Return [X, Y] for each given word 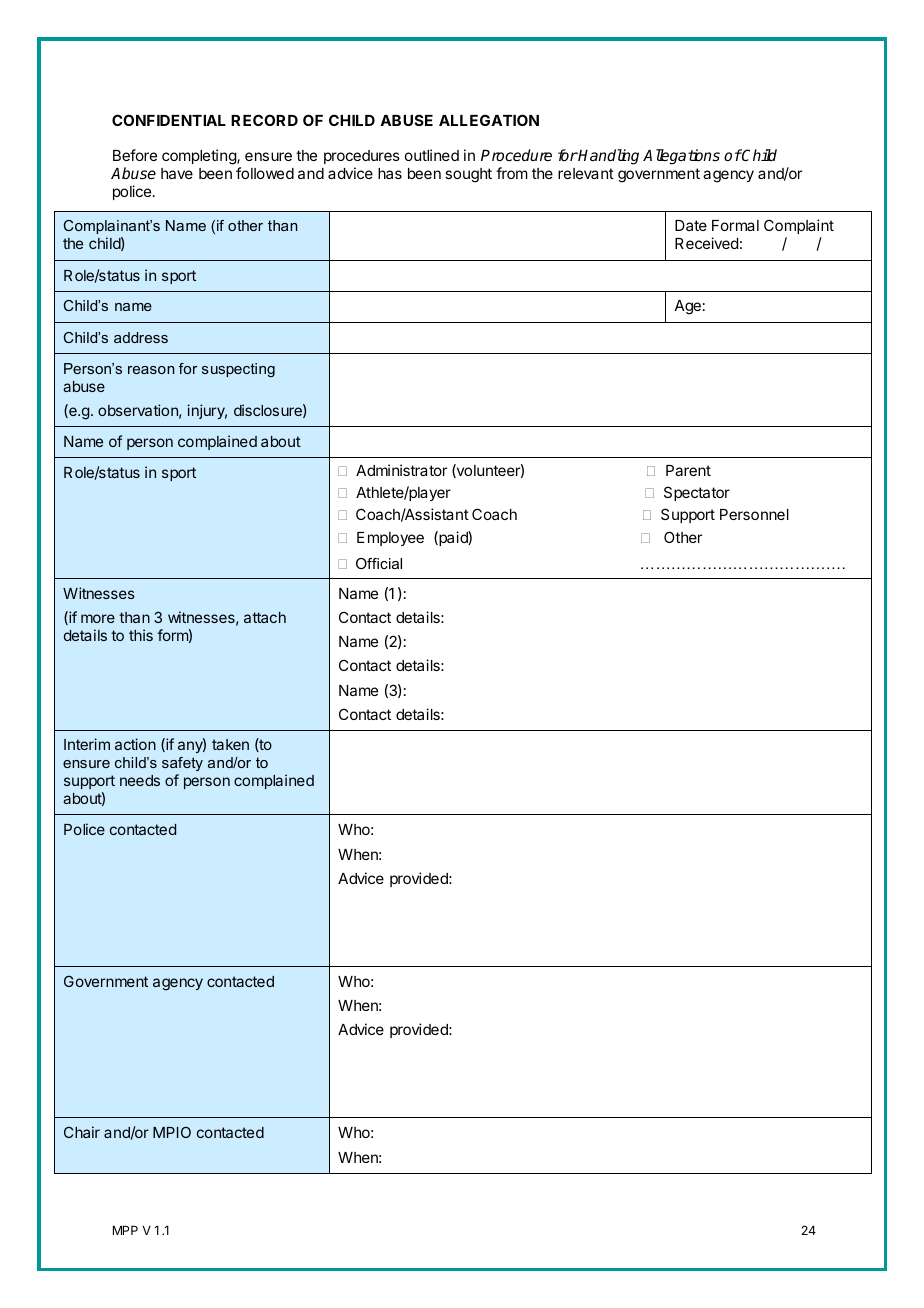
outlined [432, 155]
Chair [82, 1132]
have [177, 173]
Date [691, 225]
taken [230, 744]
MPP [125, 1230]
